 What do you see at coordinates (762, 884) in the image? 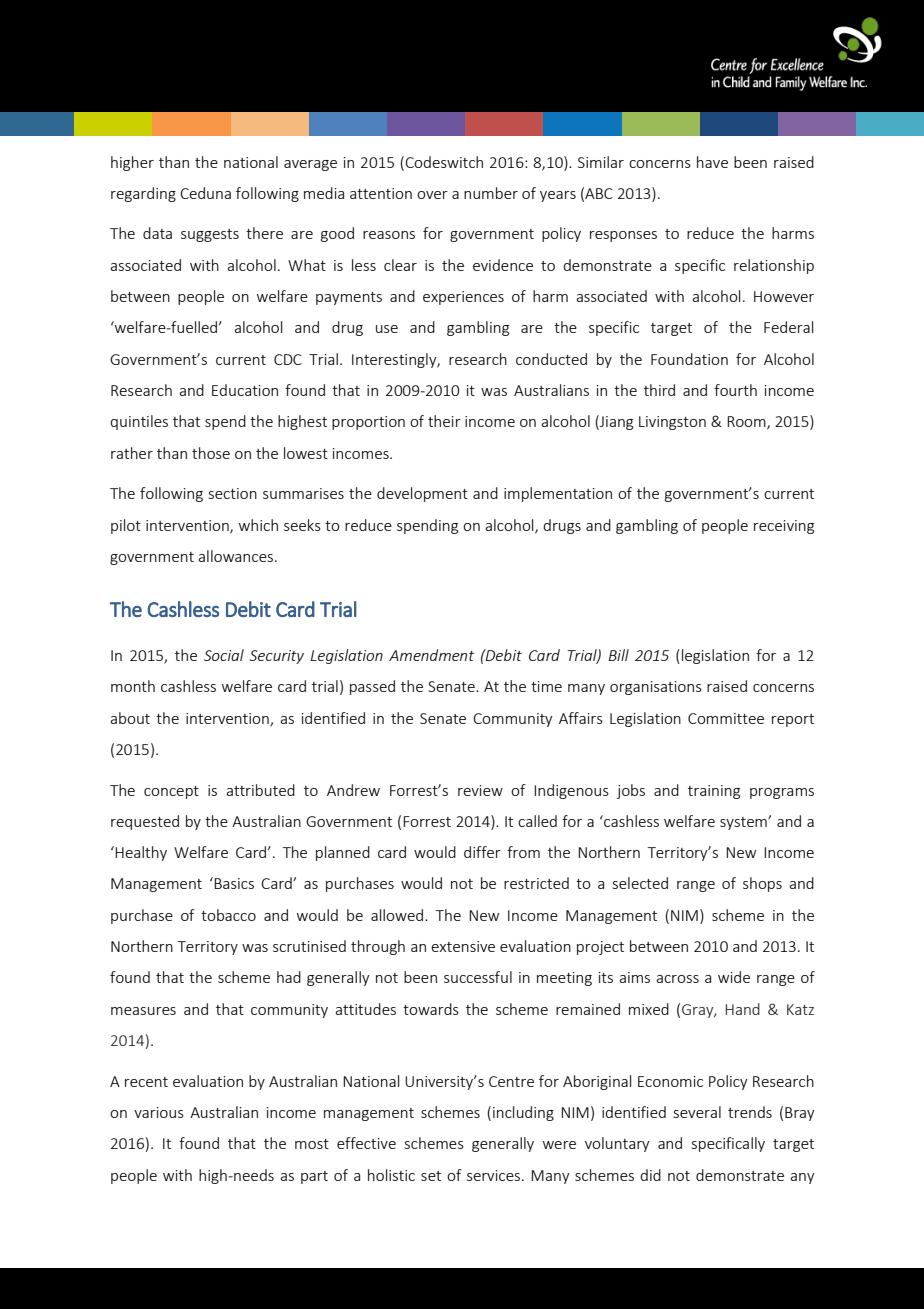
I see `shops` at bounding box center [762, 884].
